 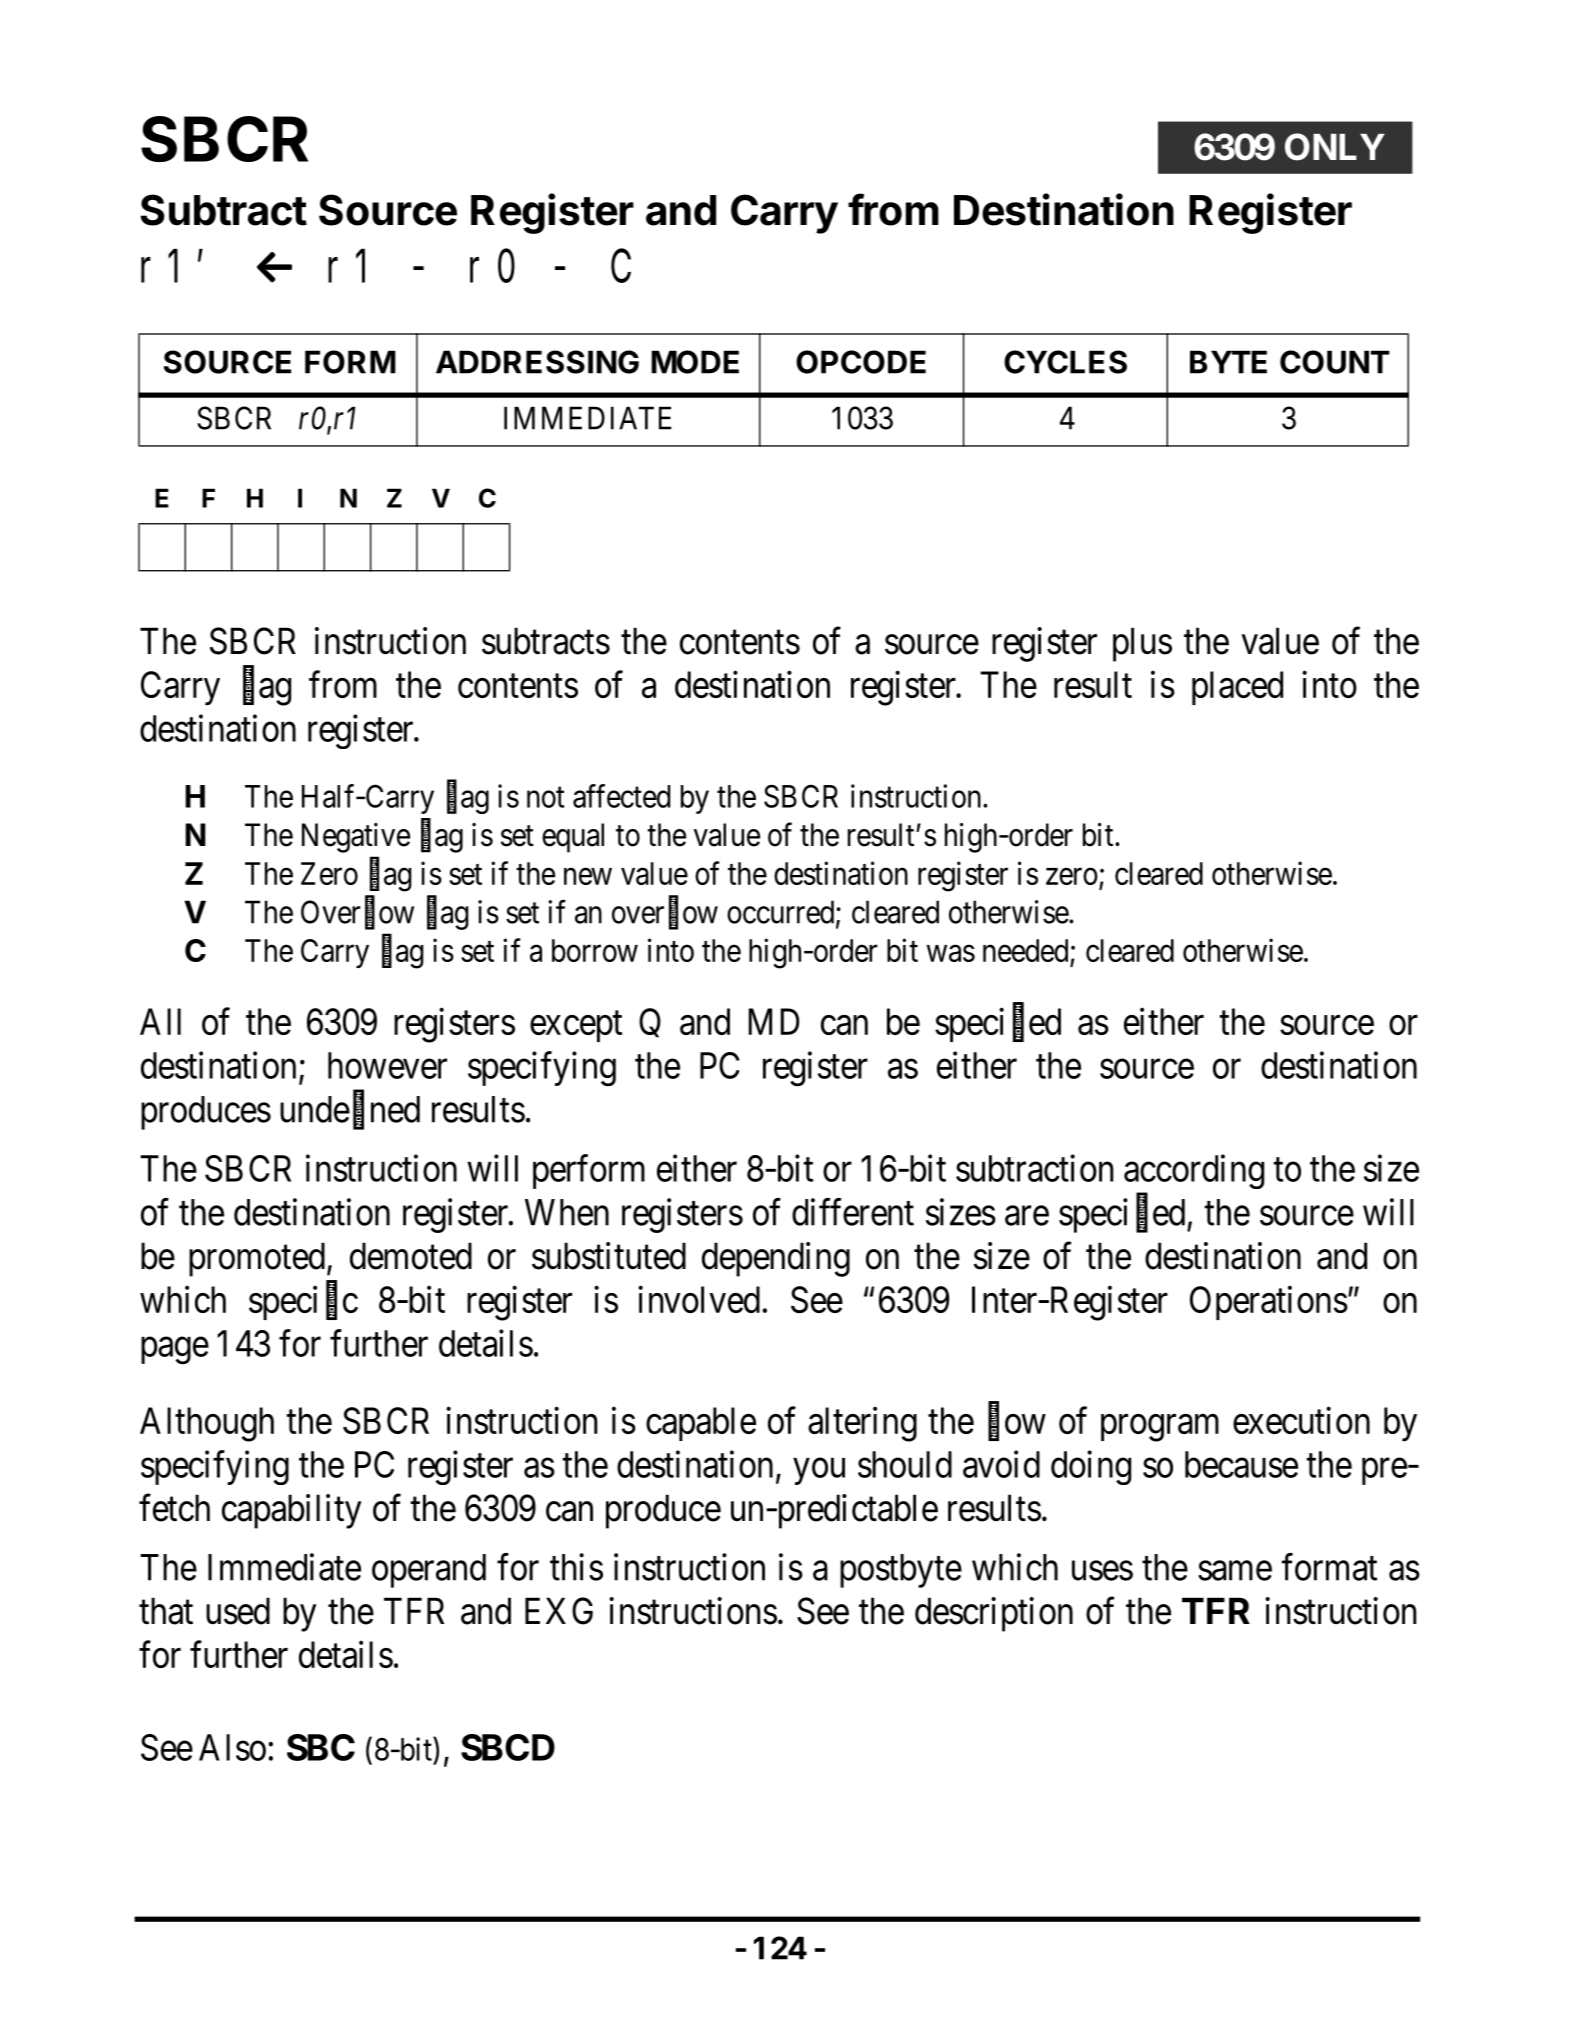 I want to click on MODE, so click(x=695, y=362).
